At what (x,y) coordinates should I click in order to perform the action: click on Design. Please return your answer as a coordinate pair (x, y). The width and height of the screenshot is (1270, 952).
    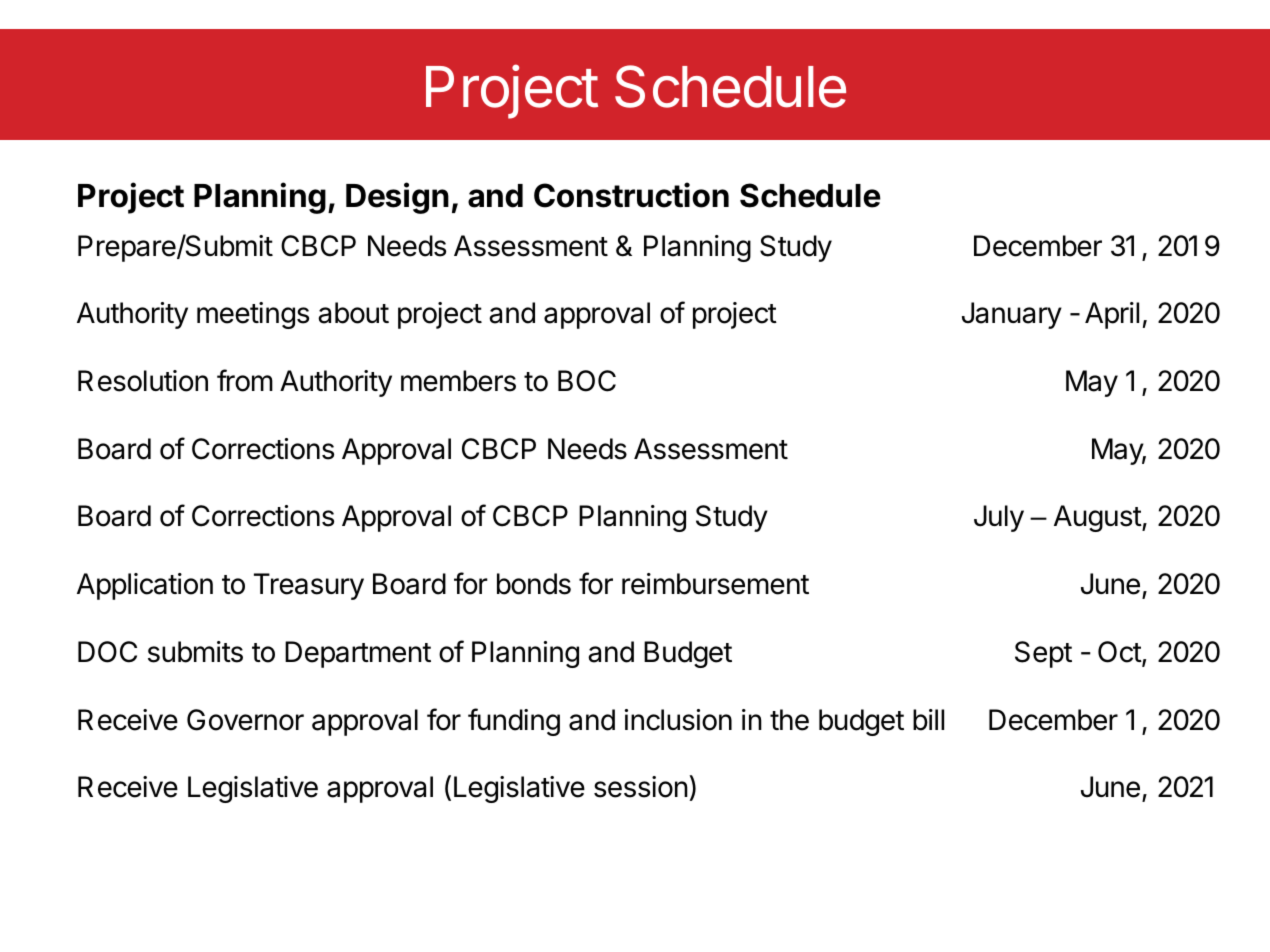
    Looking at the image, I should click on (397, 198).
